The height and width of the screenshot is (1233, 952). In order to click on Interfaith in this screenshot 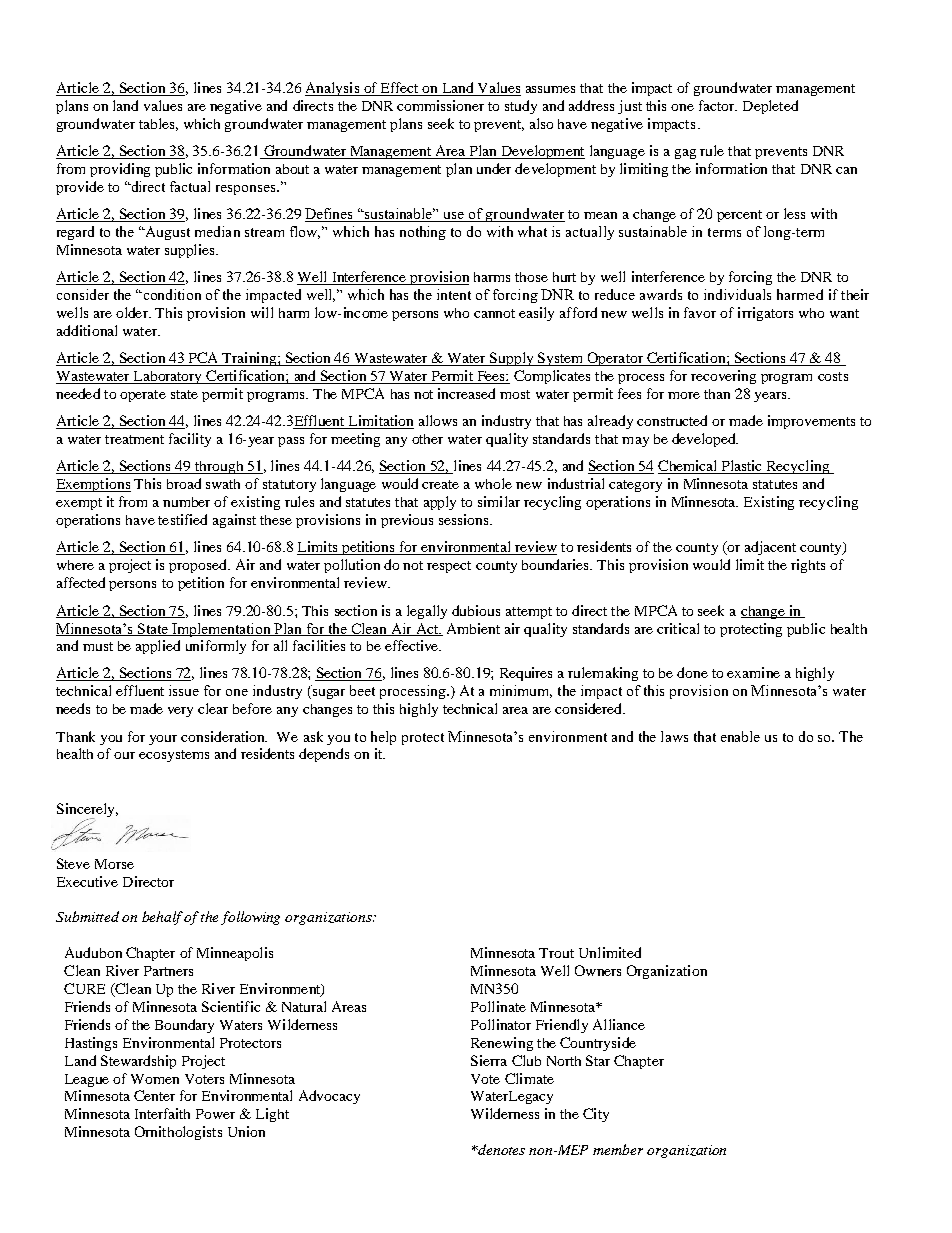, I will do `click(162, 1113)`.
